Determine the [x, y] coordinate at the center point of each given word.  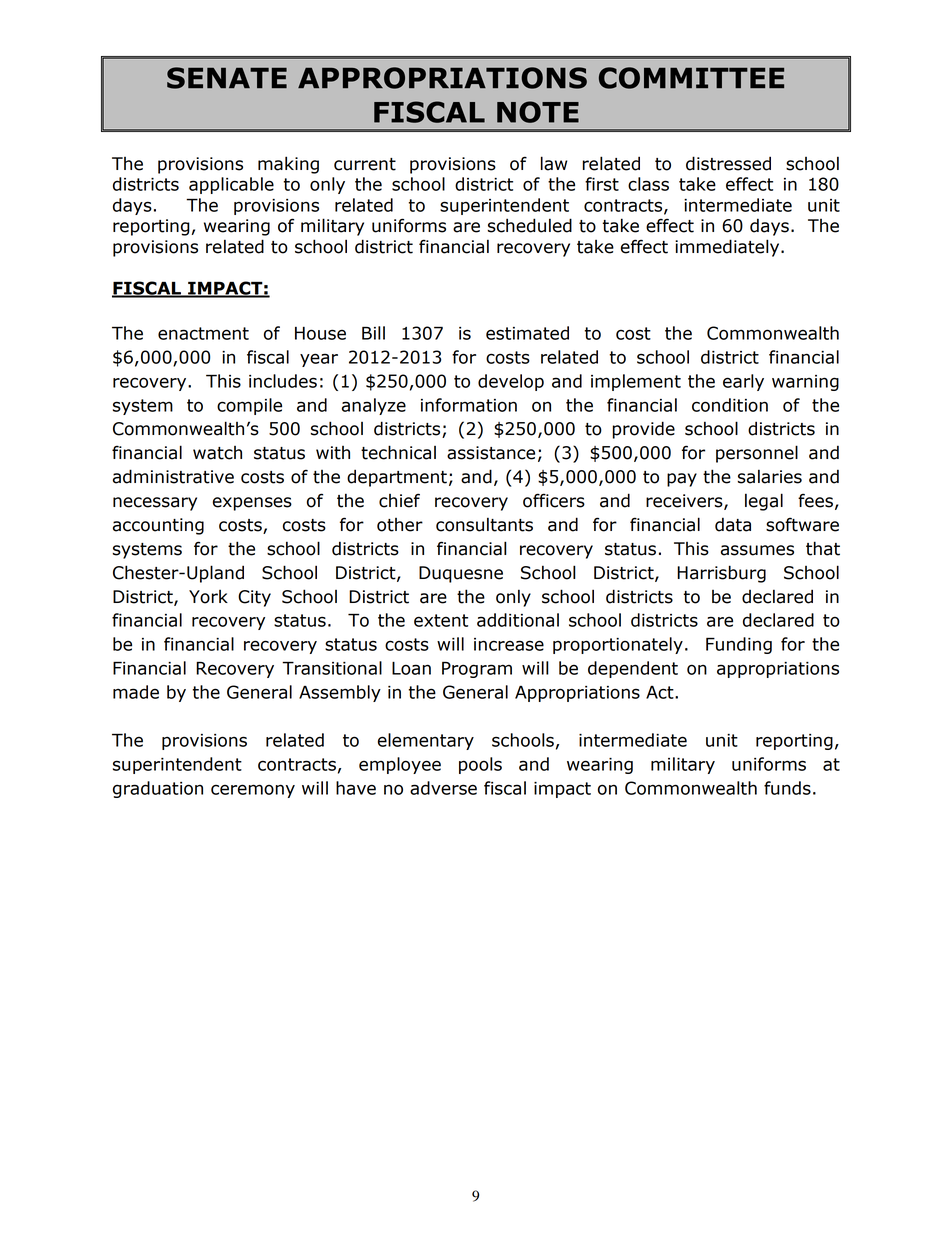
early [743, 382]
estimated [527, 333]
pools [480, 765]
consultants [484, 524]
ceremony [253, 791]
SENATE [227, 78]
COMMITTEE [691, 78]
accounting [158, 526]
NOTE [538, 112]
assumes [757, 550]
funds [787, 788]
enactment [203, 333]
